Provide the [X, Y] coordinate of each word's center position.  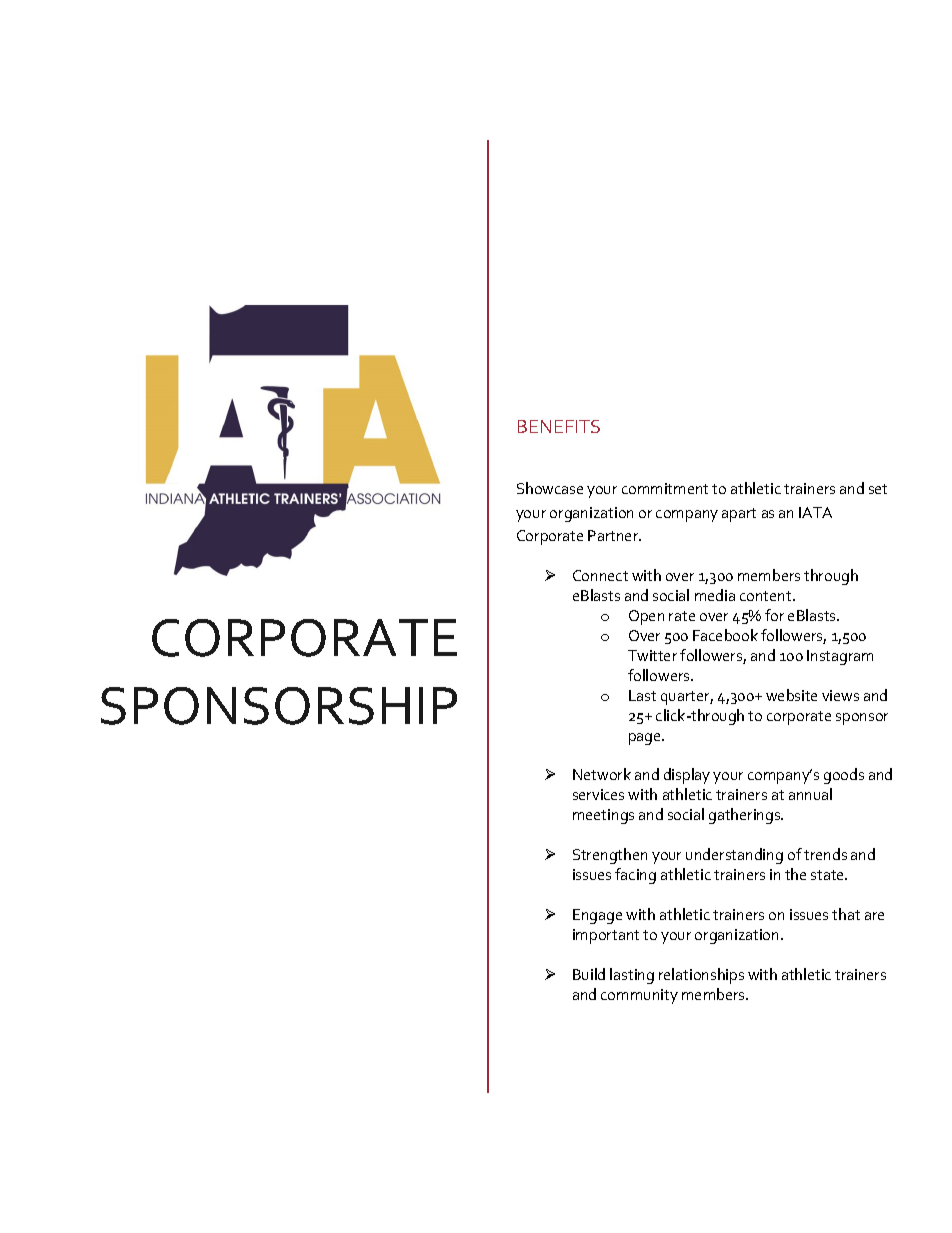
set [878, 489]
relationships [701, 976]
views [840, 695]
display [687, 776]
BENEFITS [559, 426]
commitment [665, 488]
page [646, 739]
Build [589, 974]
